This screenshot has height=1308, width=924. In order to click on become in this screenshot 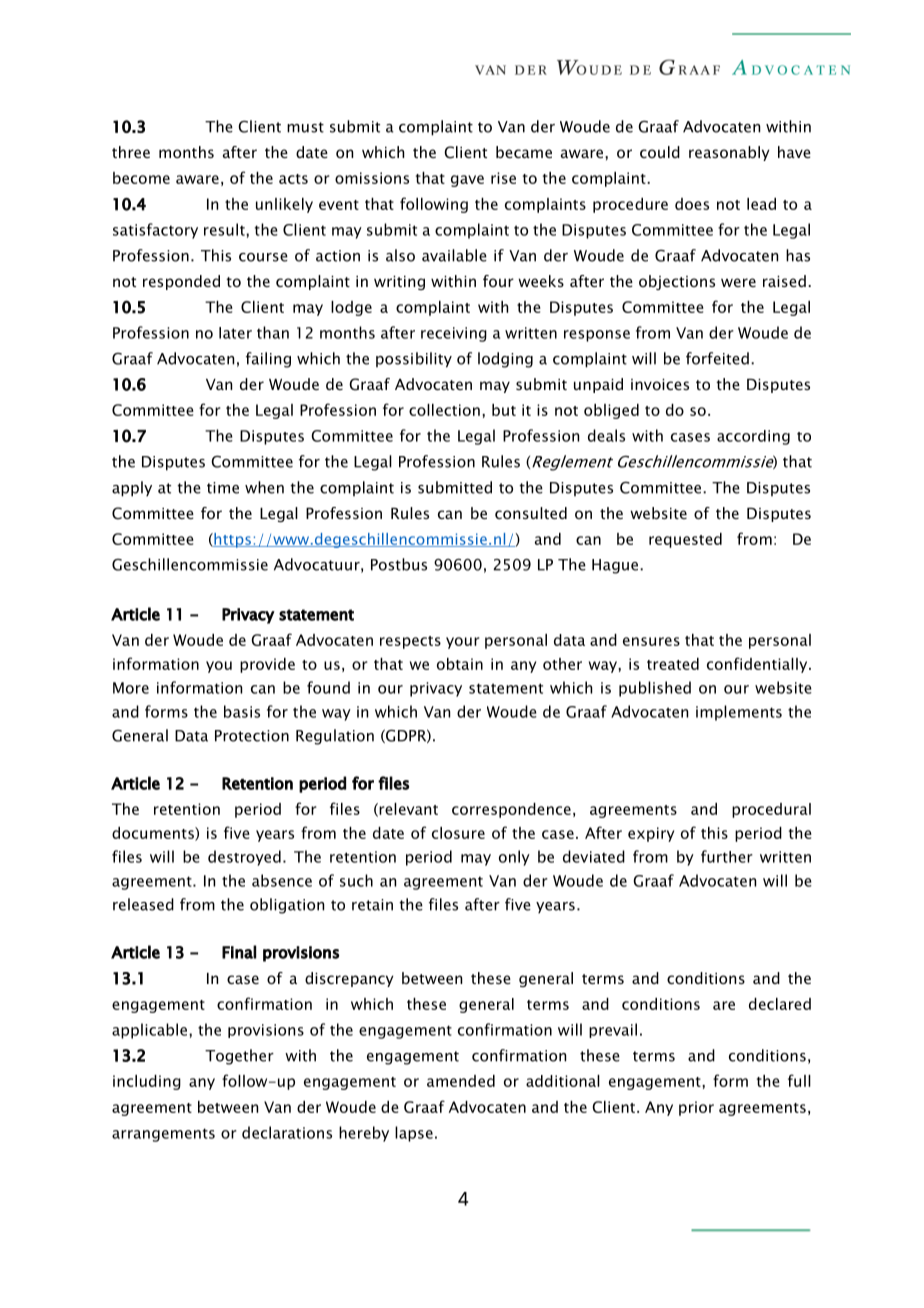, I will do `click(141, 178)`.
